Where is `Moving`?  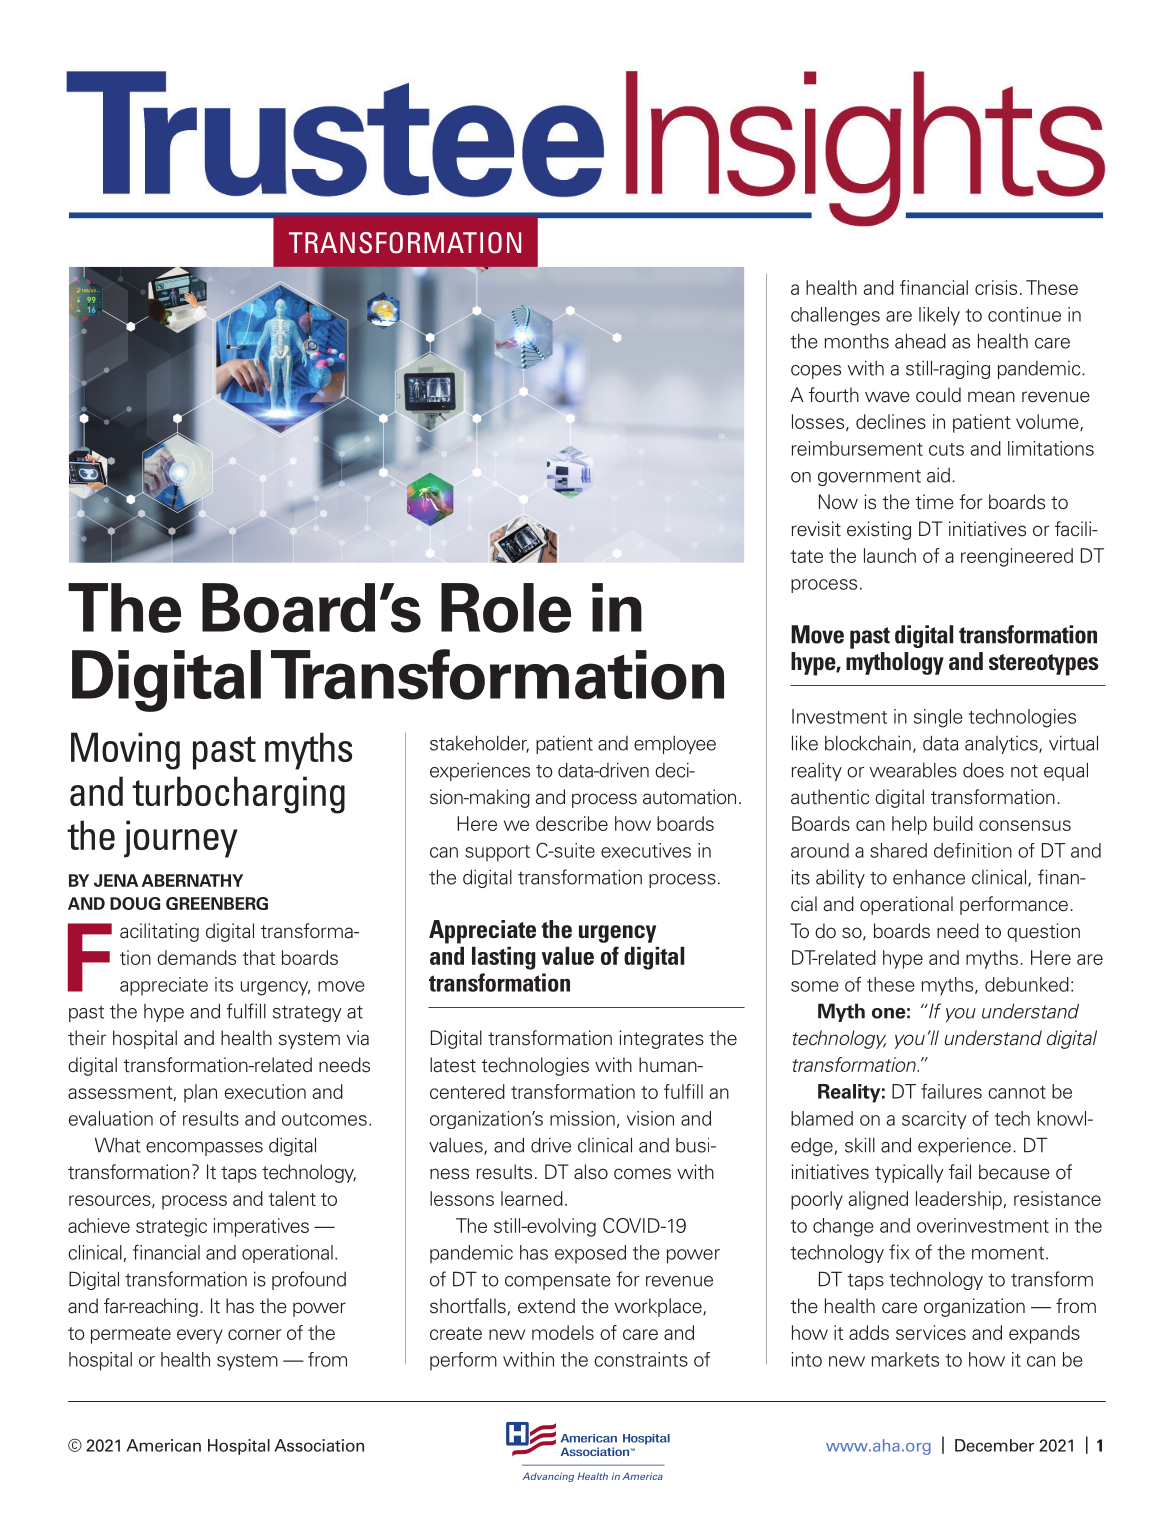
Moving is located at coordinates (125, 751).
